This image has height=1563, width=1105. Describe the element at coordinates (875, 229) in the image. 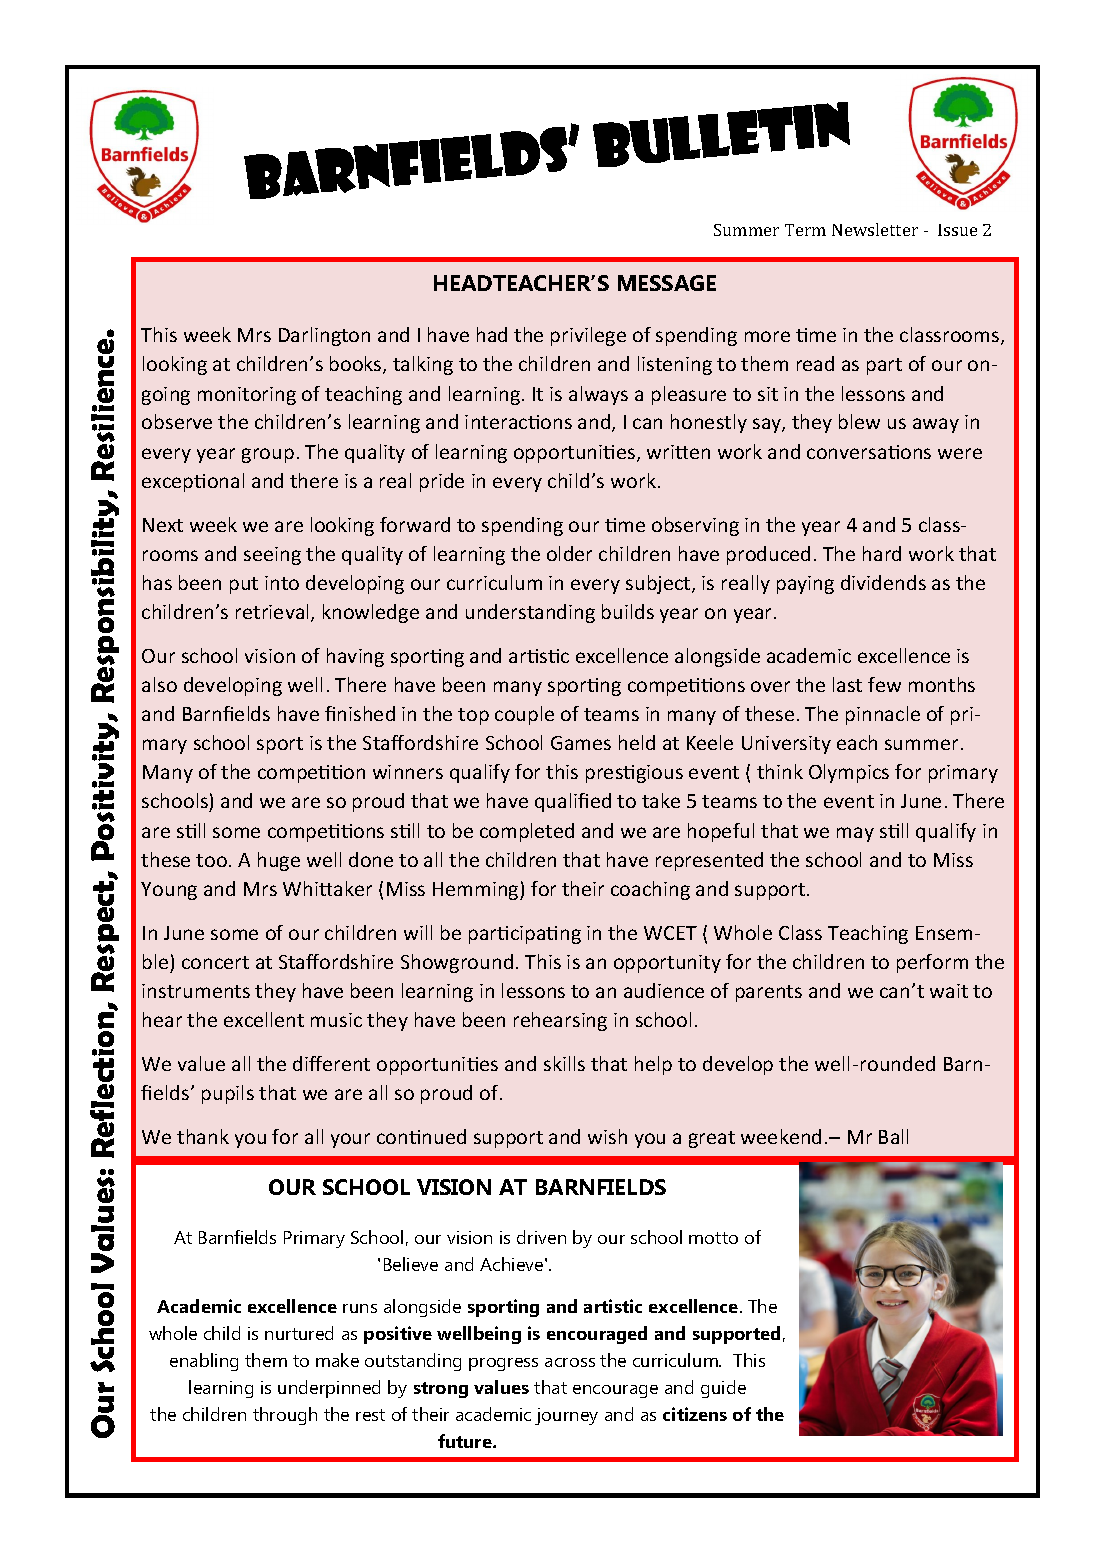

I see `Newsletter` at that location.
